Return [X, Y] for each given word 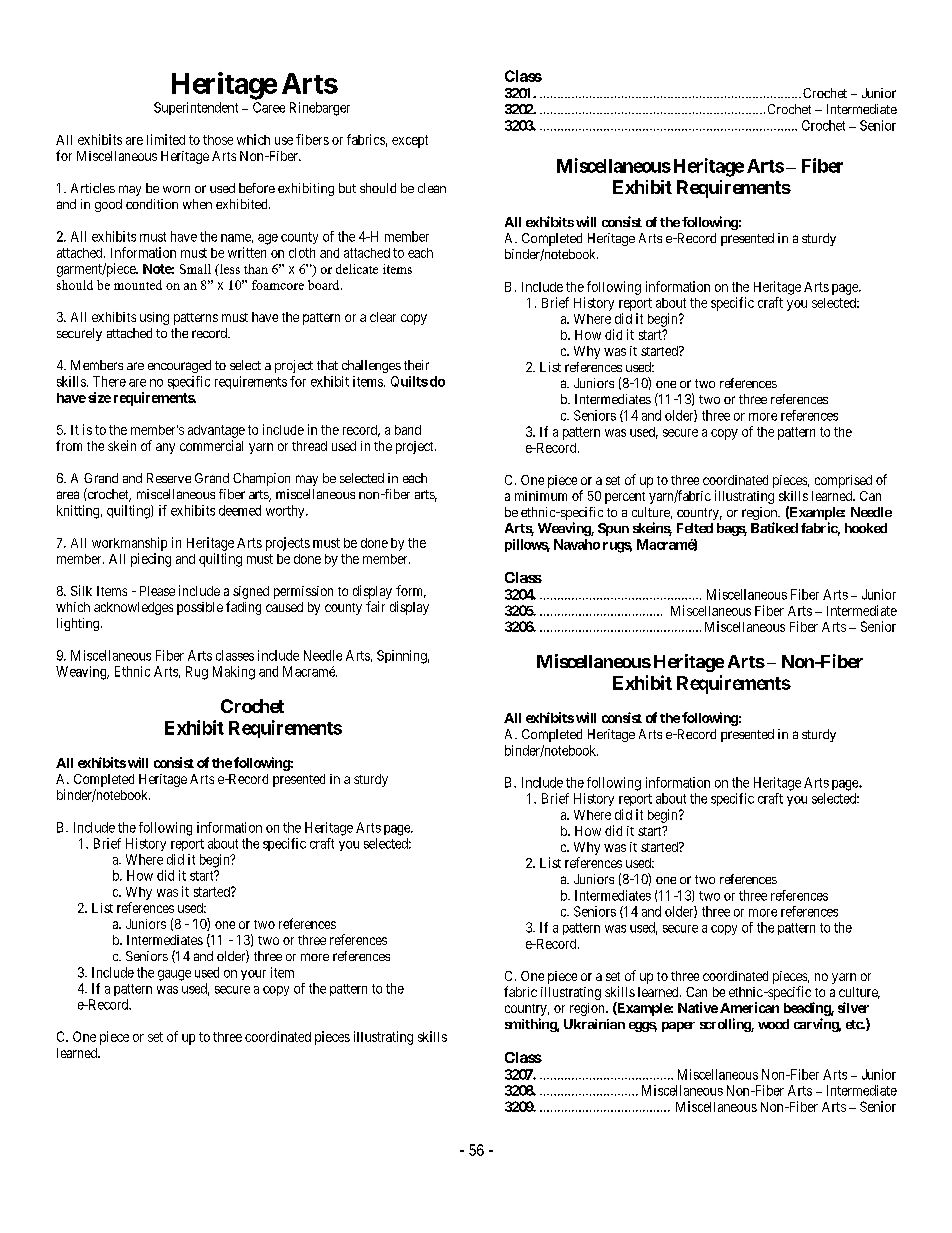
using [154, 318]
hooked [866, 528]
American [749, 1007]
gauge [174, 975]
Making [234, 673]
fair [375, 606]
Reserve [169, 478]
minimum [541, 496]
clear [383, 317]
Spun [613, 529]
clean [432, 188]
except [410, 141]
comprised [843, 481]
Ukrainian [594, 1024]
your [253, 975]
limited [166, 139]
